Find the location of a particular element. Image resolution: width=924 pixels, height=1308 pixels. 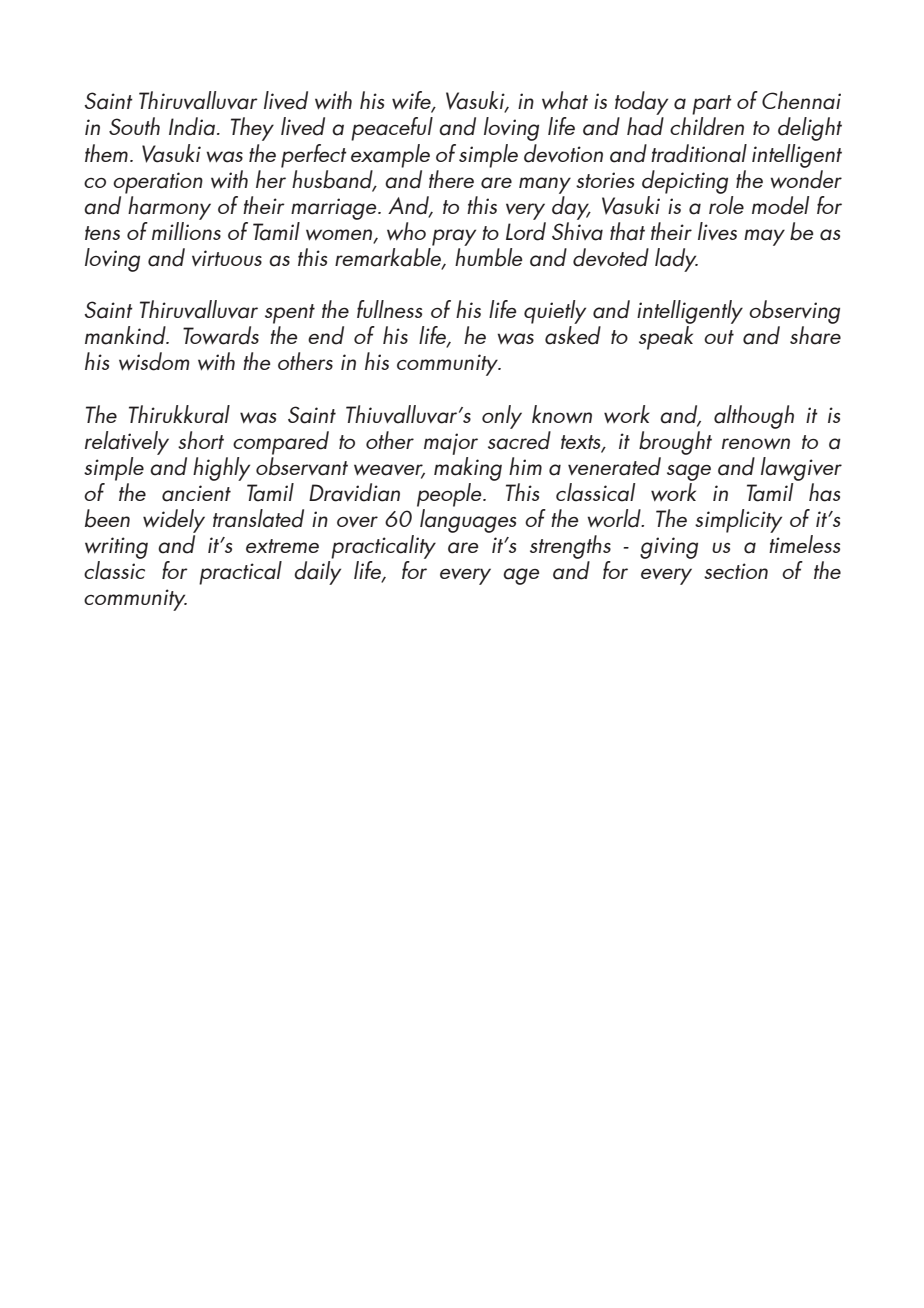

peaceful is located at coordinates (392, 129).
